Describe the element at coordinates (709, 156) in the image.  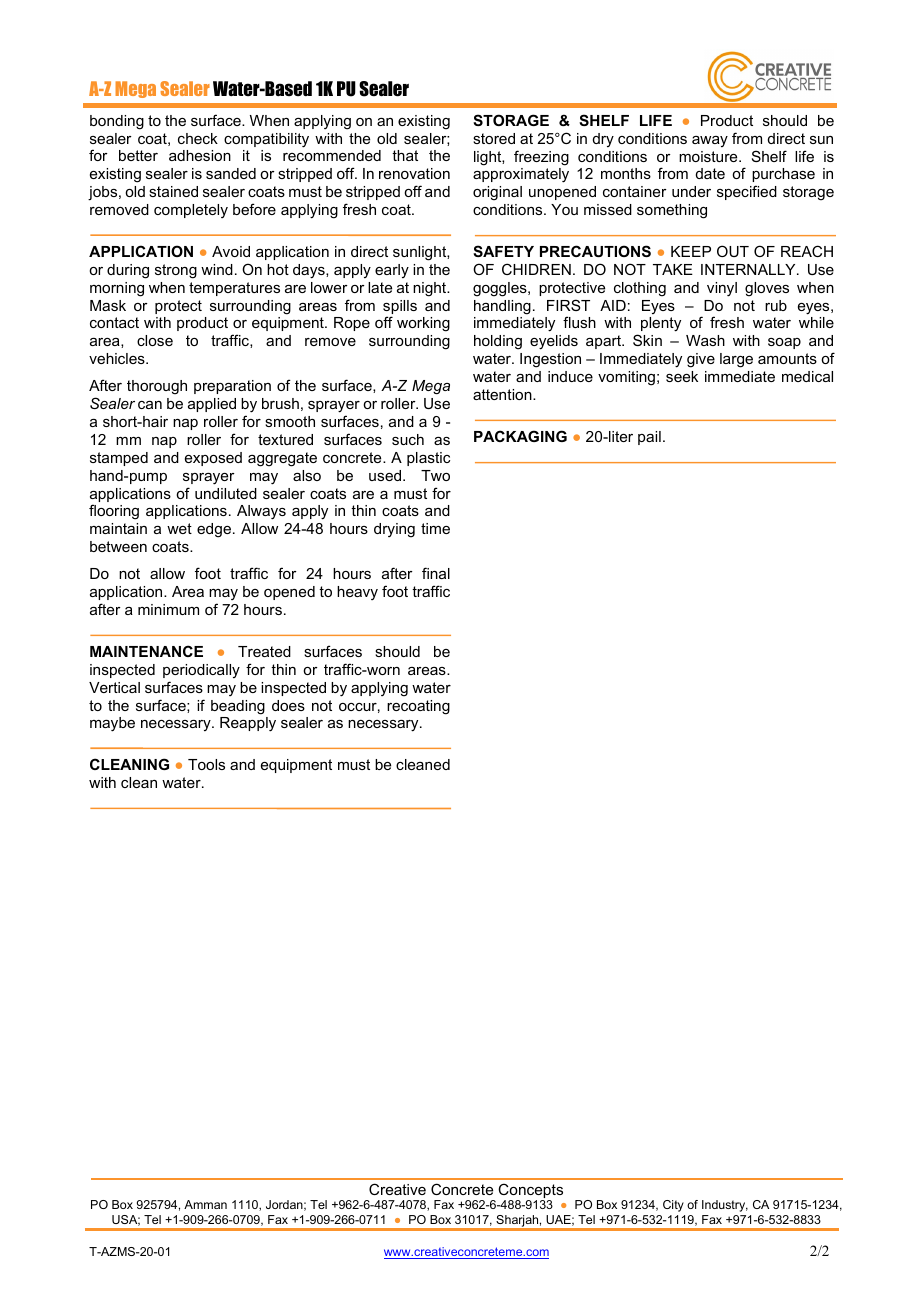
I see `moisture` at that location.
